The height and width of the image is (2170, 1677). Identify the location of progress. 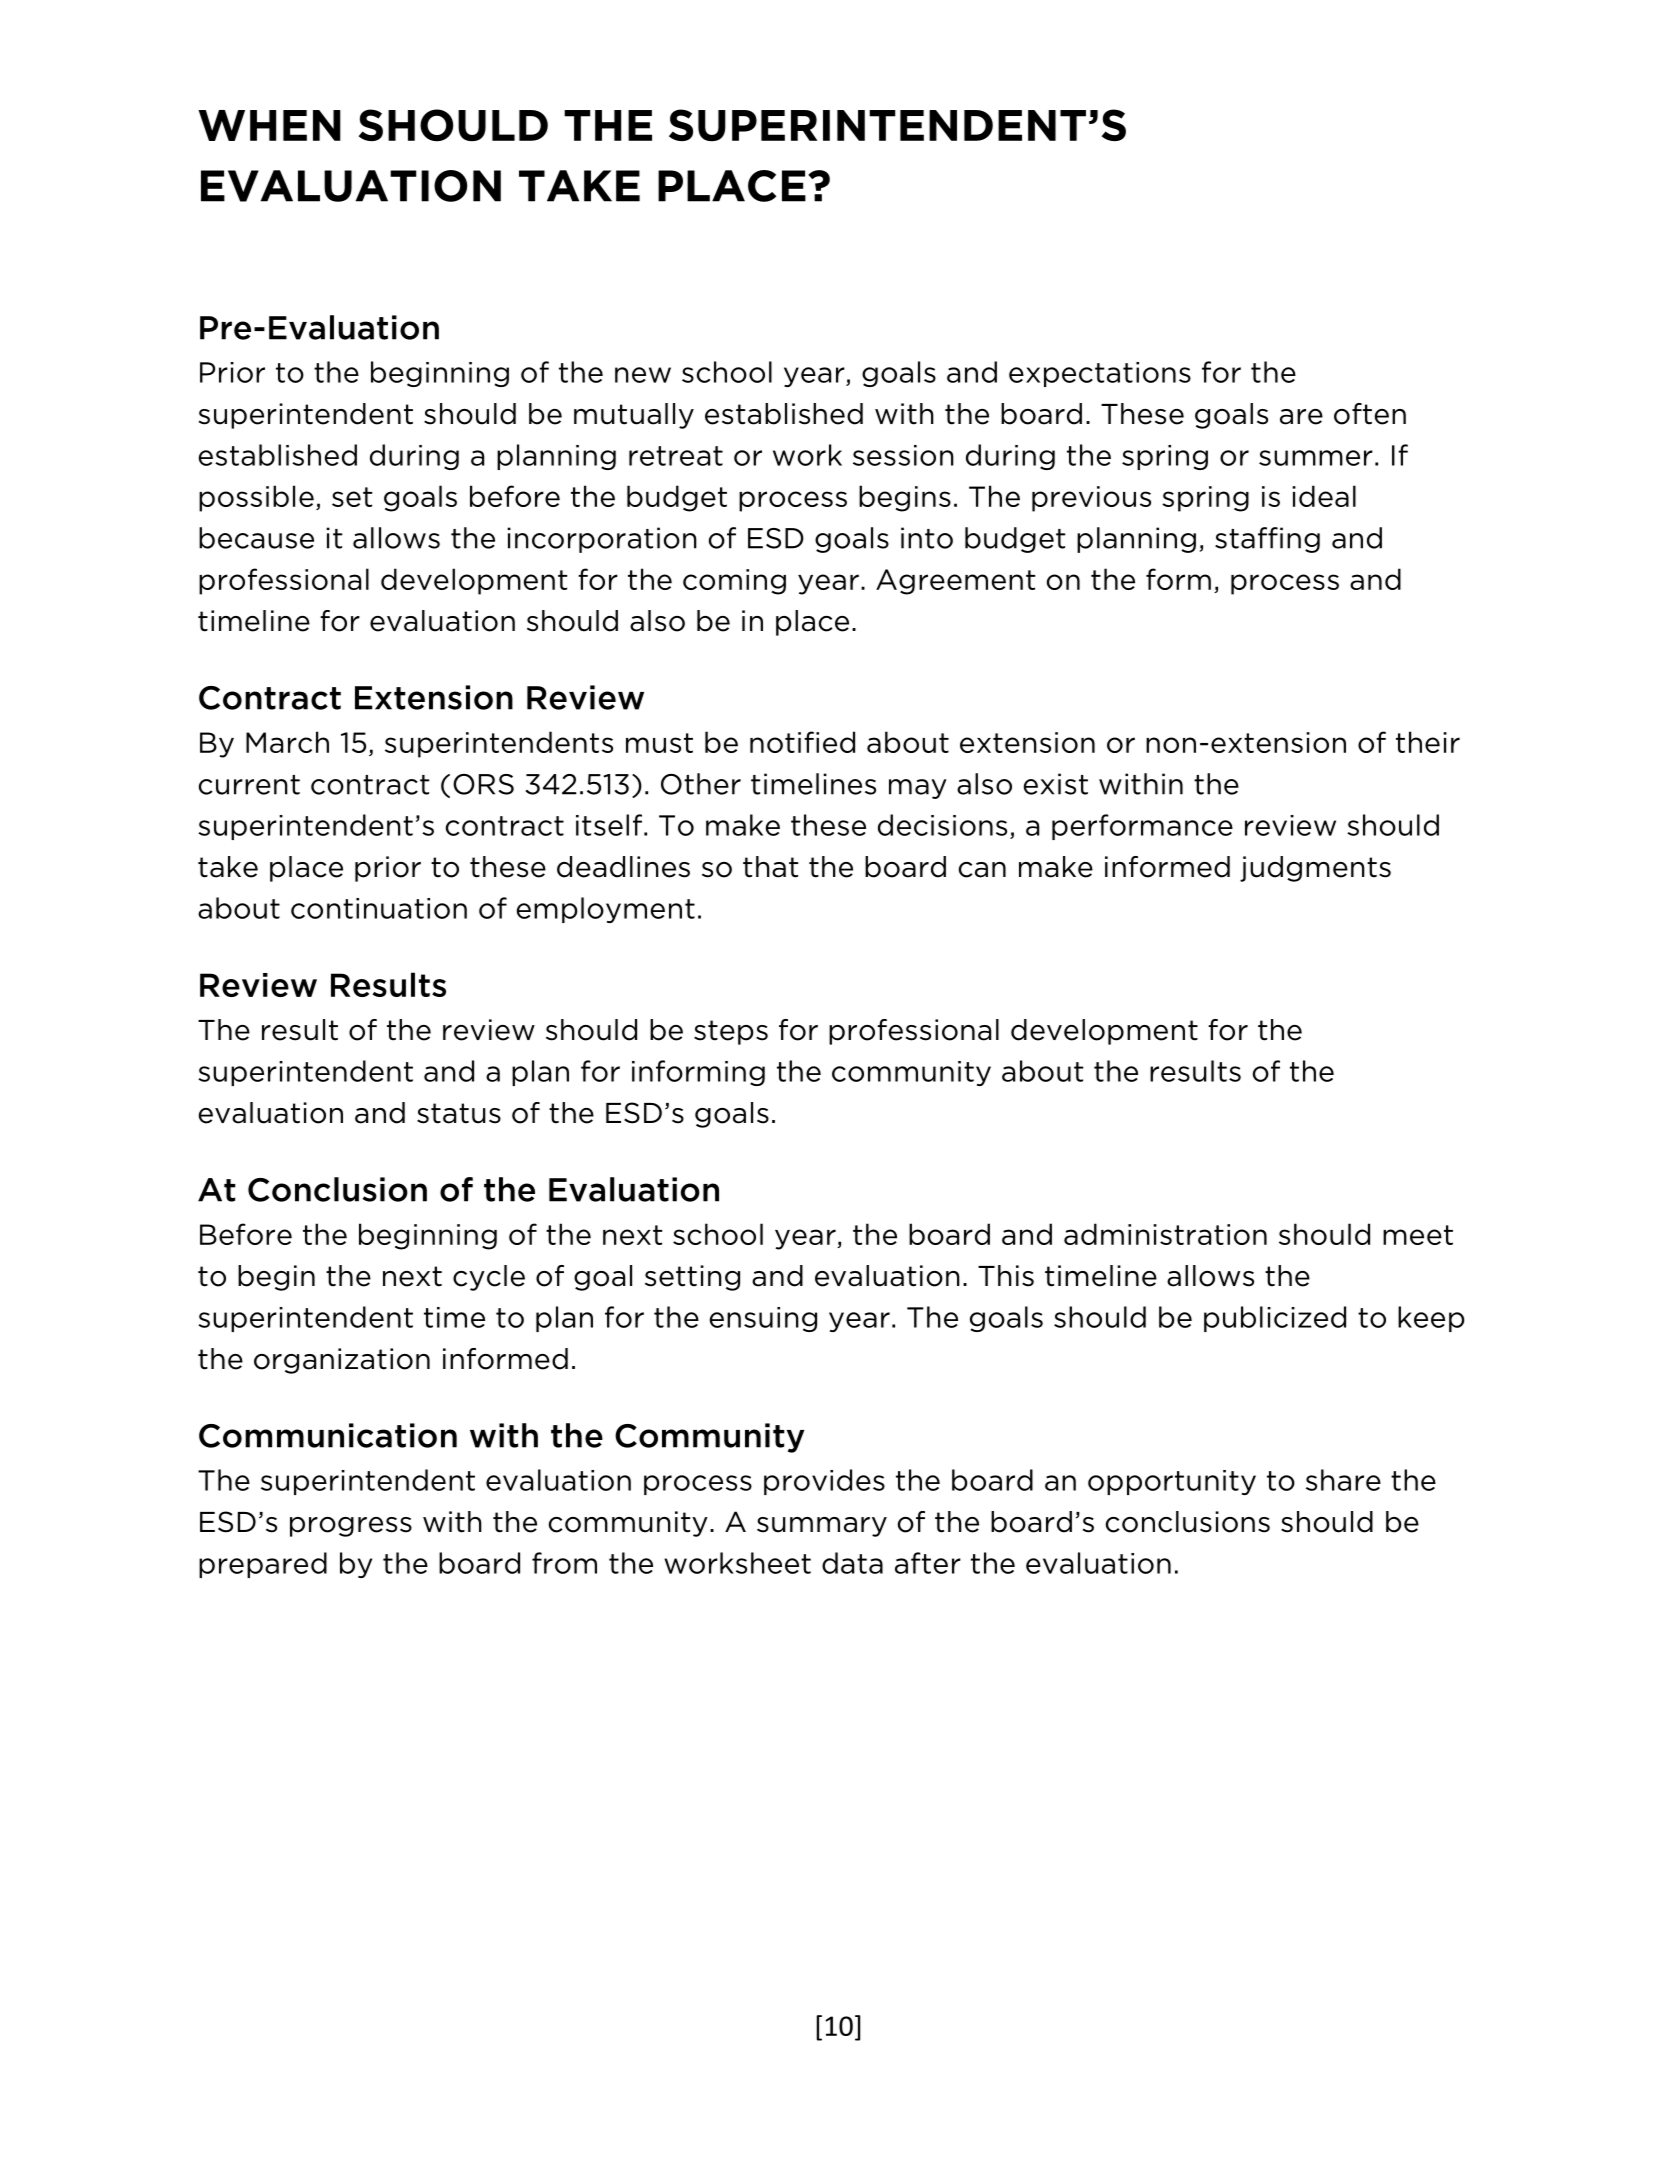
(351, 1527).
